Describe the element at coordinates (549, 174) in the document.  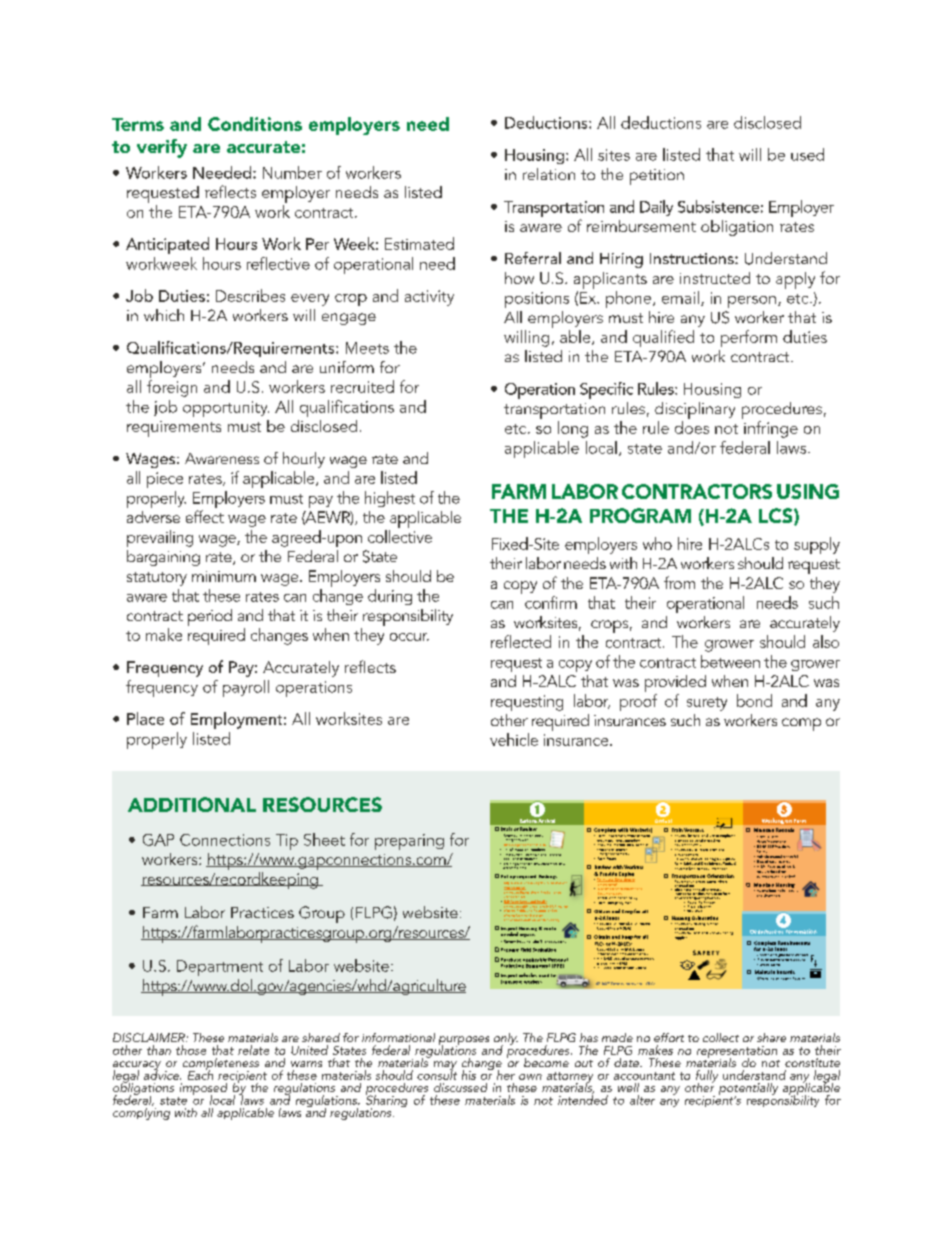
I see `relation` at that location.
